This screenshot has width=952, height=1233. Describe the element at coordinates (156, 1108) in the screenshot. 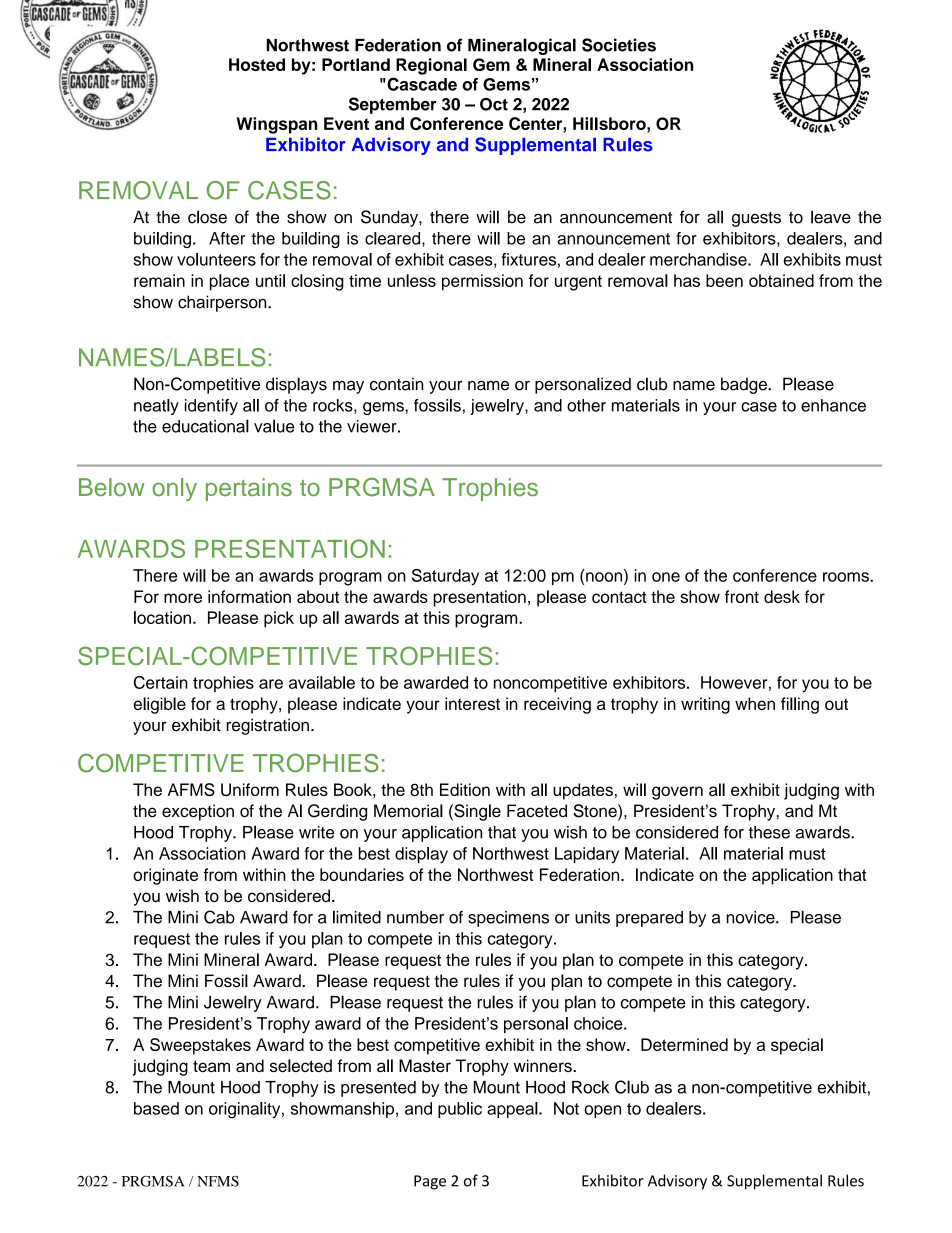

I see `based` at that location.
